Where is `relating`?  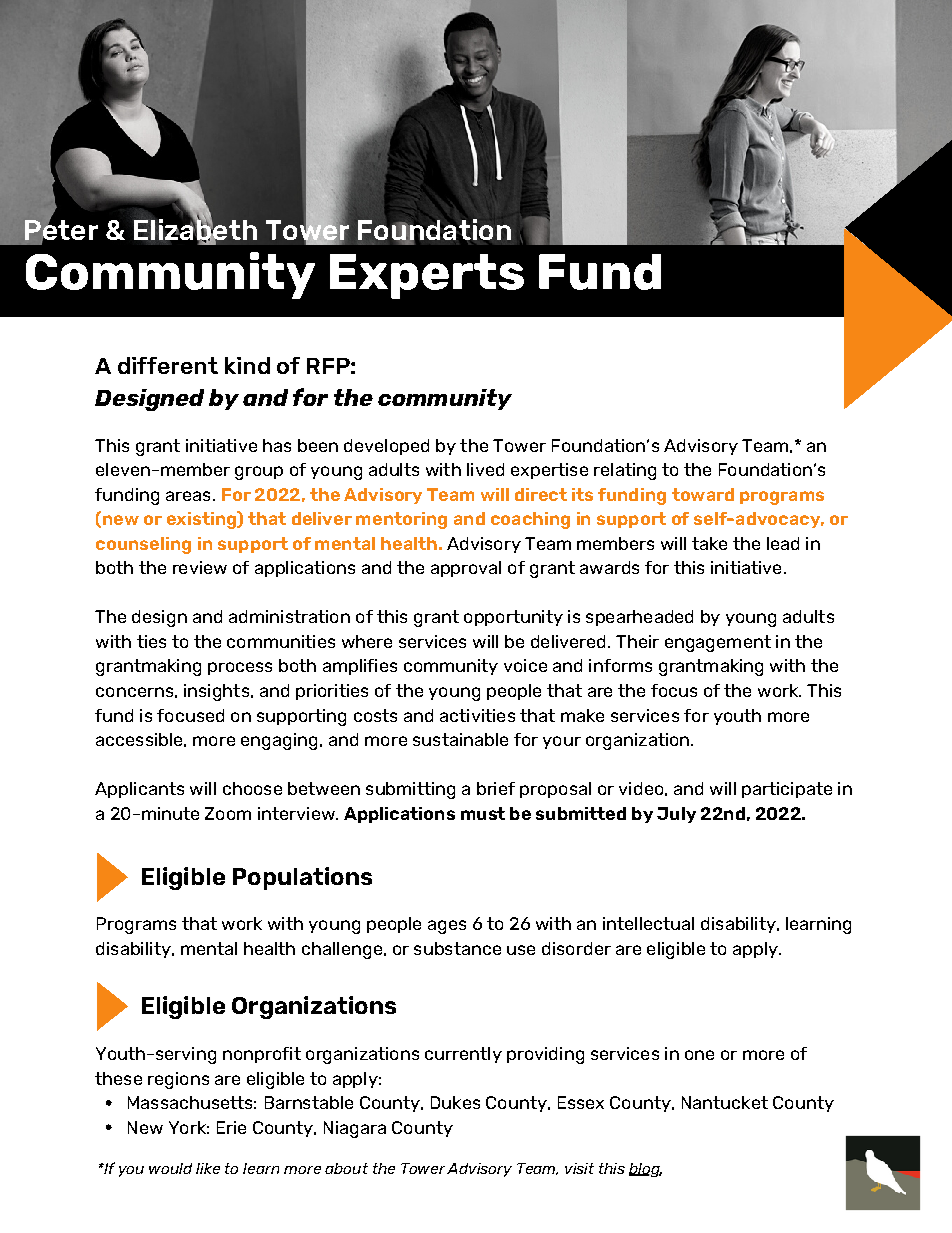
relating is located at coordinates (625, 471).
